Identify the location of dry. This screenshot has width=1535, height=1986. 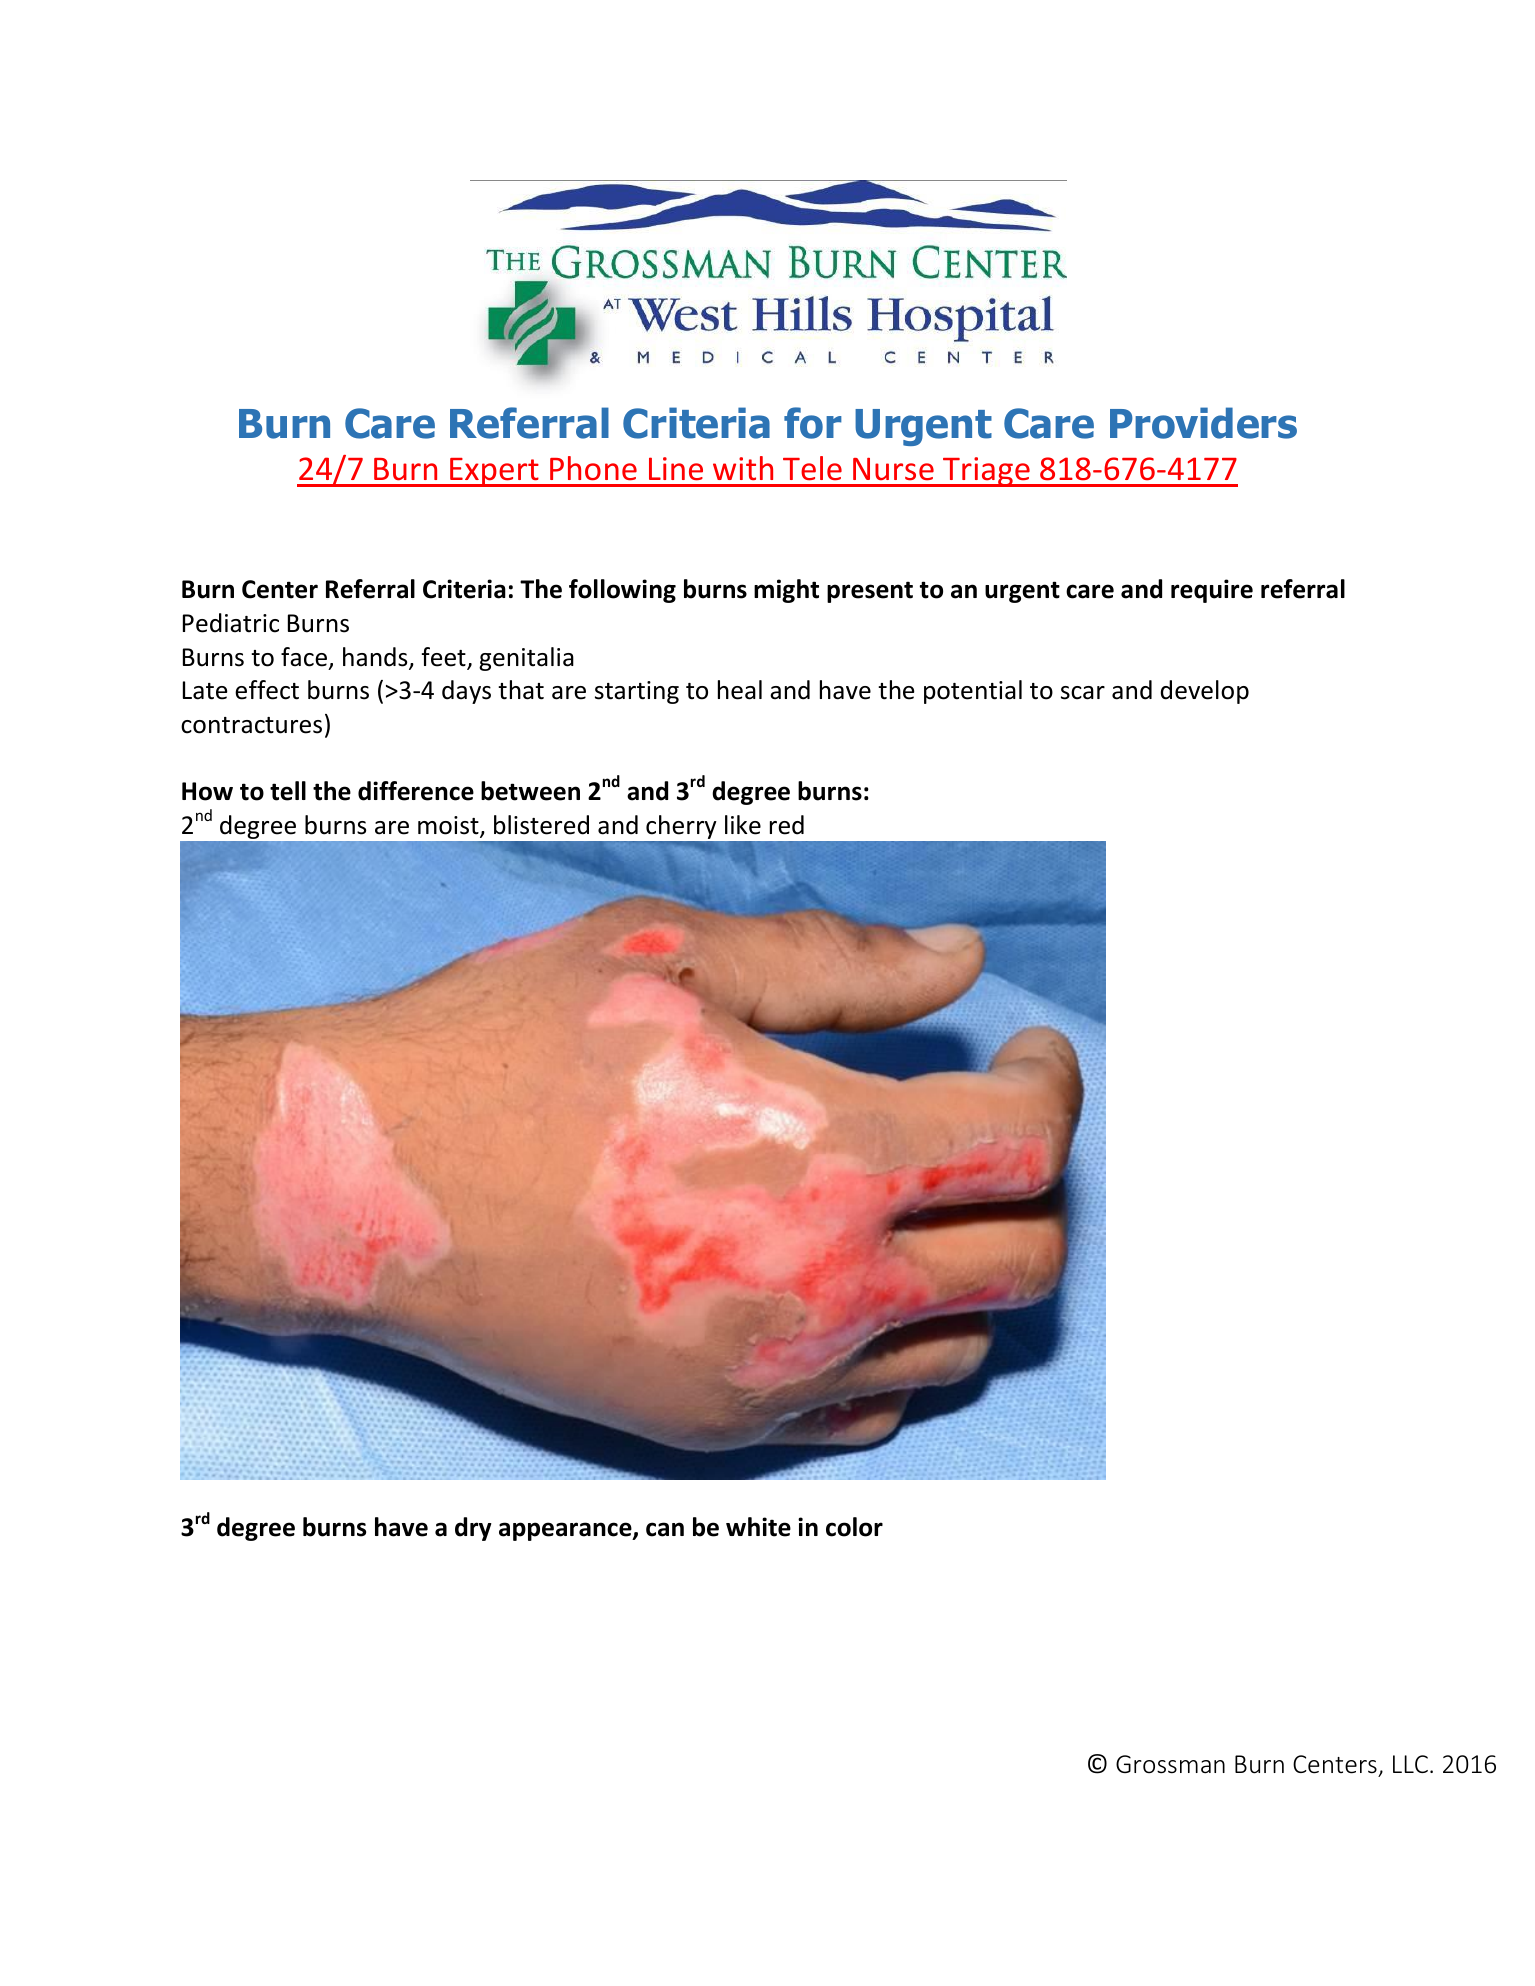
(473, 1529).
